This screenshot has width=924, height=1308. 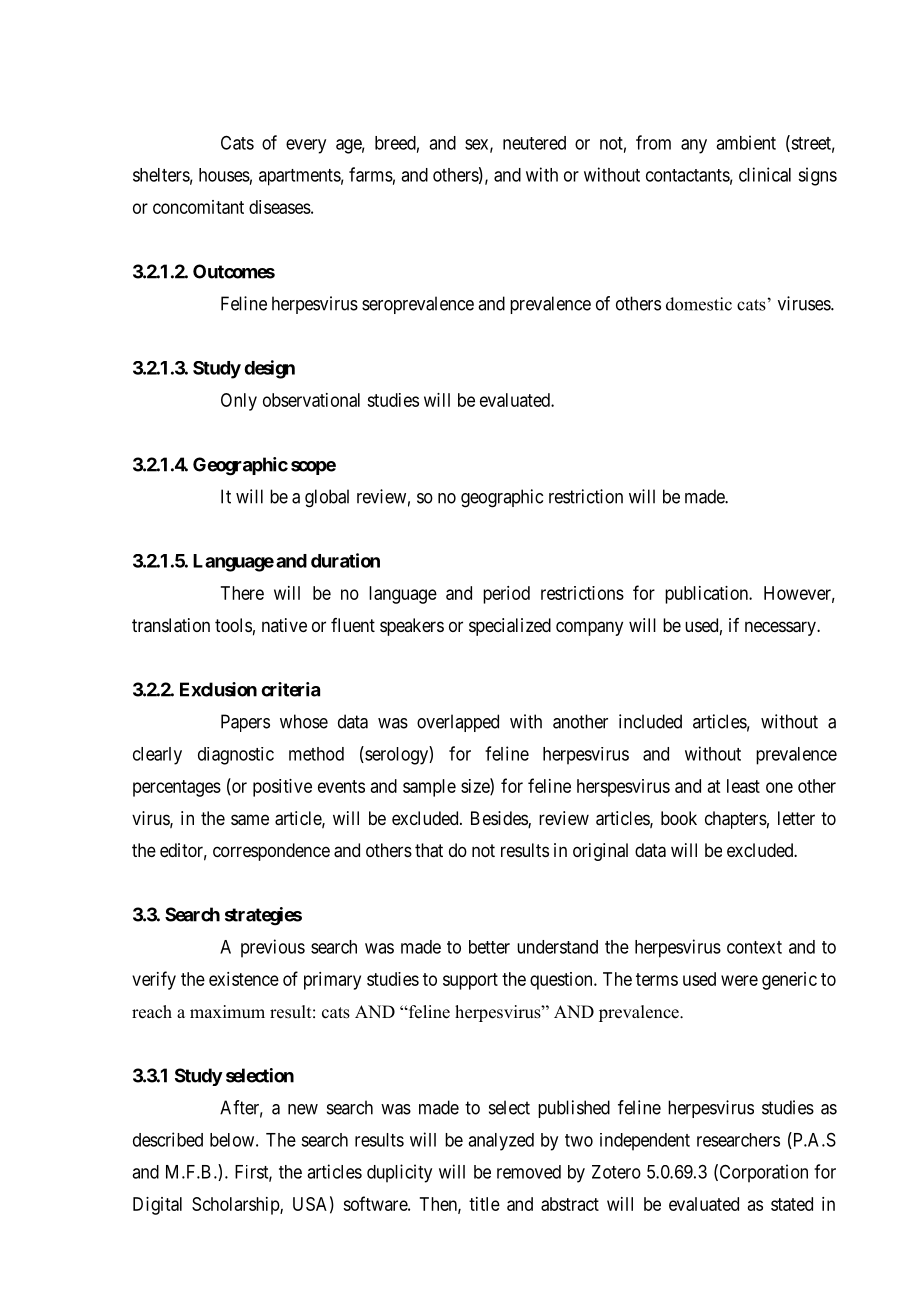 I want to click on necessary, so click(x=781, y=628).
